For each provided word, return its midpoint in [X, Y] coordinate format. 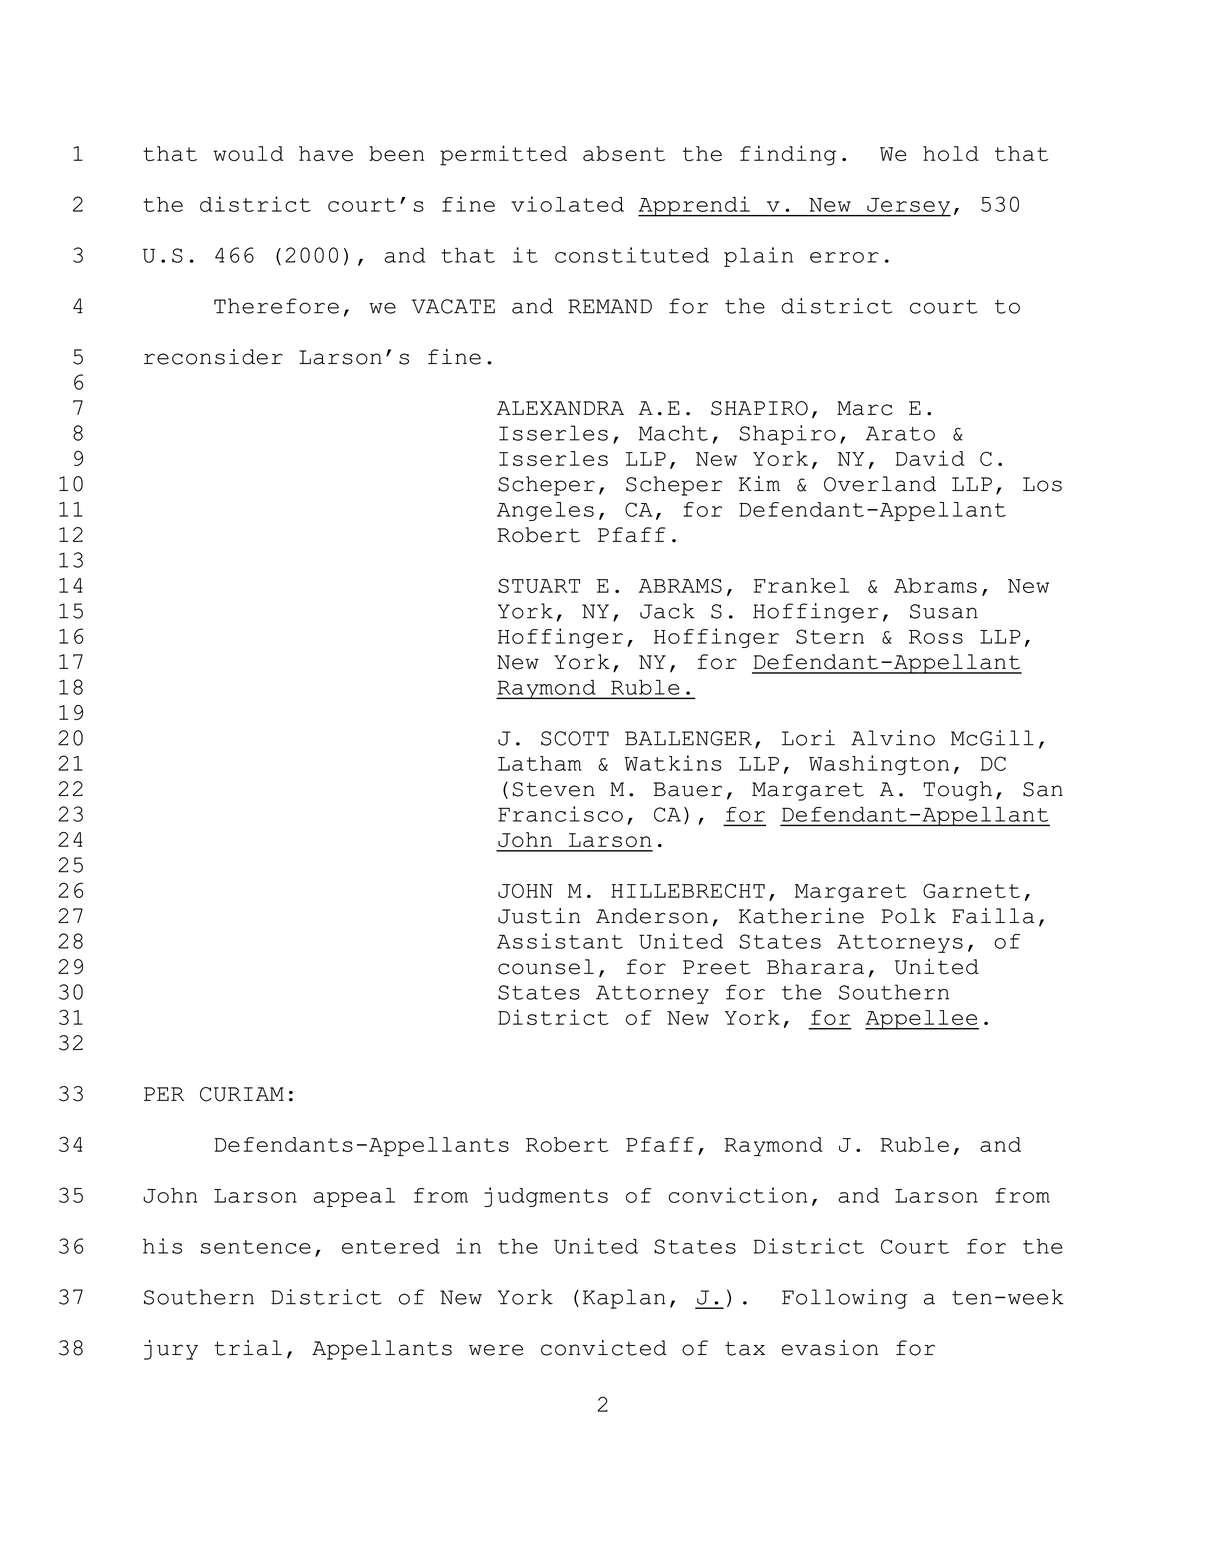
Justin [539, 916]
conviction [737, 1195]
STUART [539, 585]
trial [248, 1348]
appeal [354, 1197]
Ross [936, 637]
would [248, 153]
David [930, 458]
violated [567, 204]
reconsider [213, 357]
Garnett [971, 890]
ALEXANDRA [560, 408]
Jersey [908, 207]
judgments [546, 1197]
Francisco [560, 814]
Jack [667, 611]
